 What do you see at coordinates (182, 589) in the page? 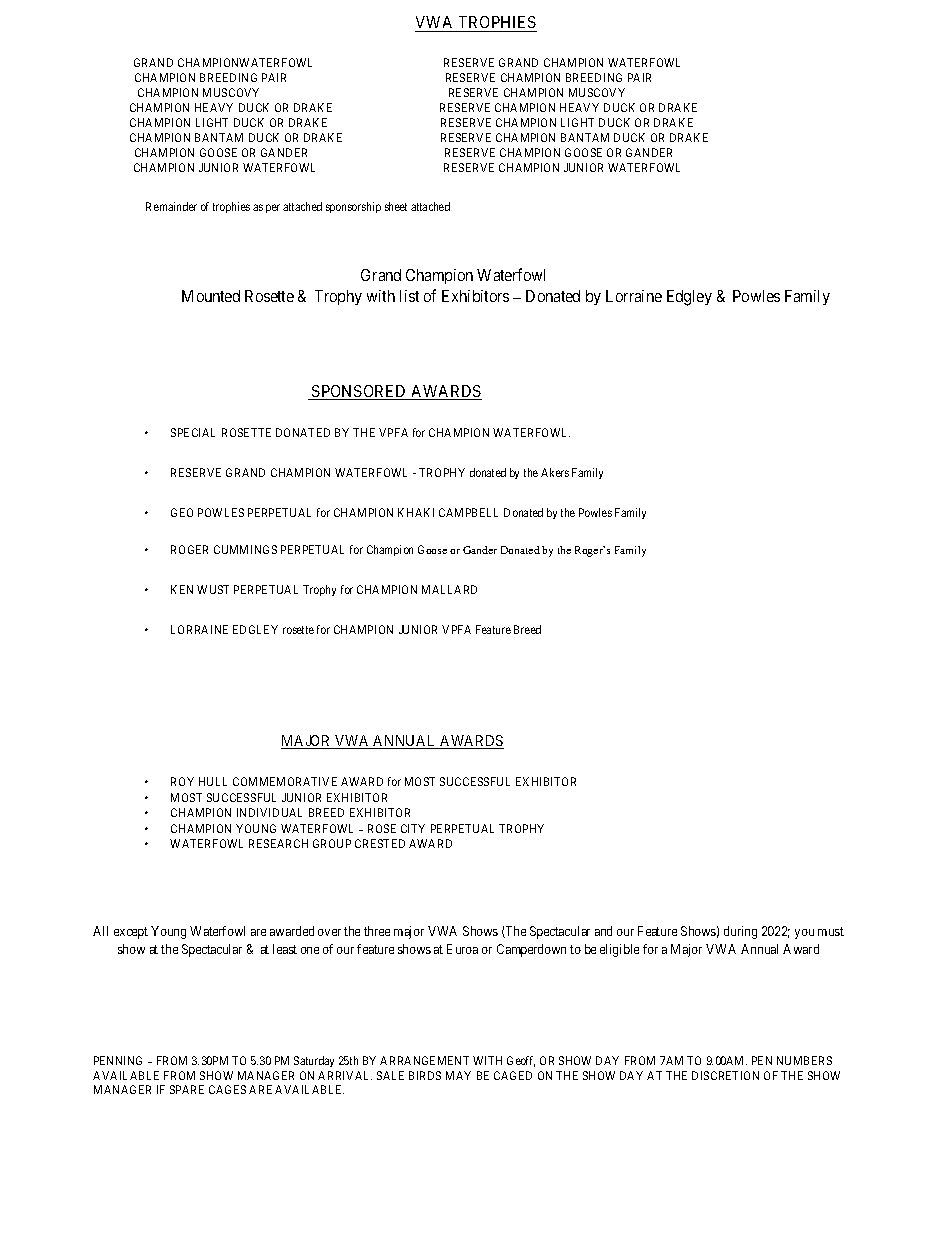
I see `KEN` at bounding box center [182, 589].
